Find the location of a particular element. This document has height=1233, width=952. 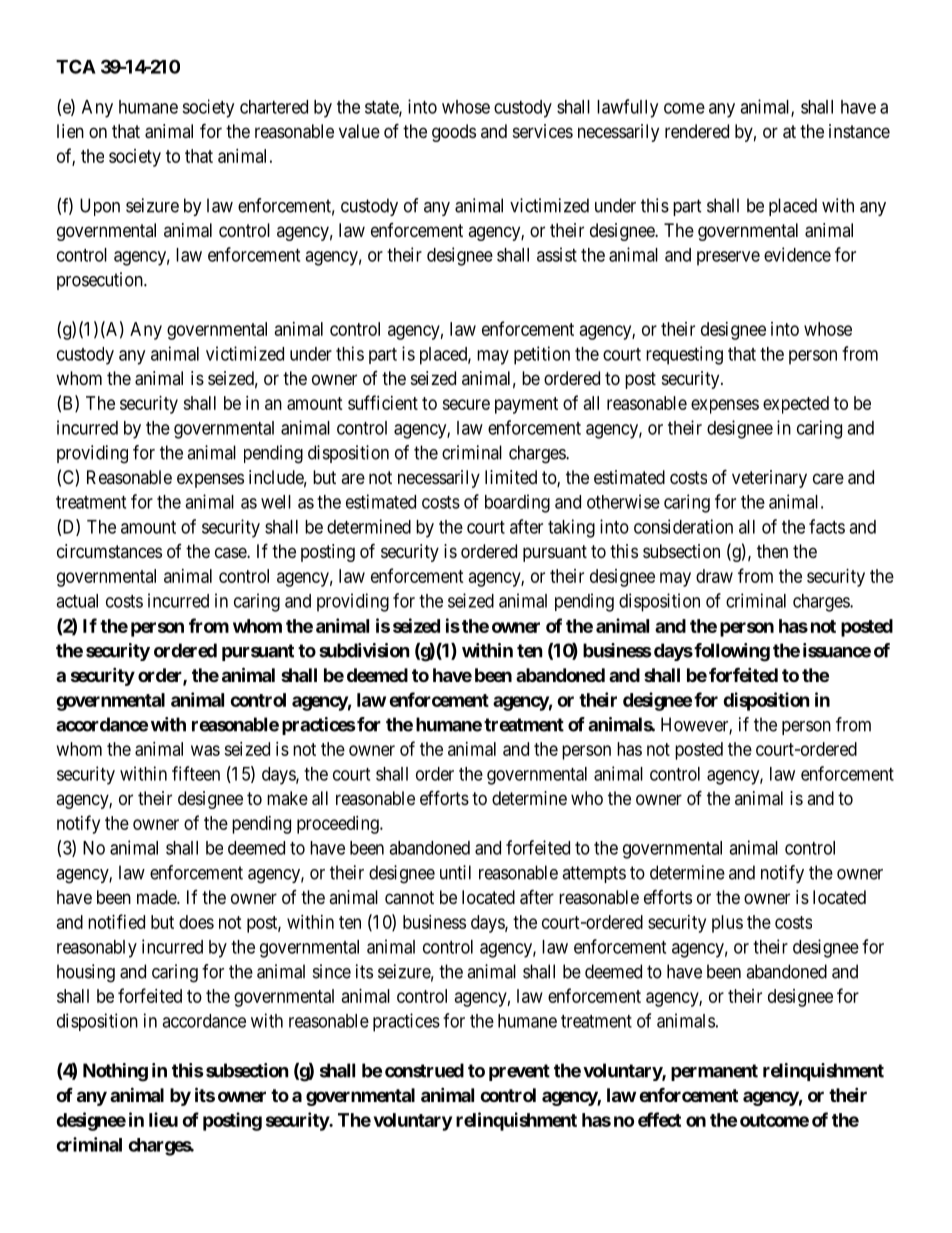

circumstances is located at coordinates (109, 551).
